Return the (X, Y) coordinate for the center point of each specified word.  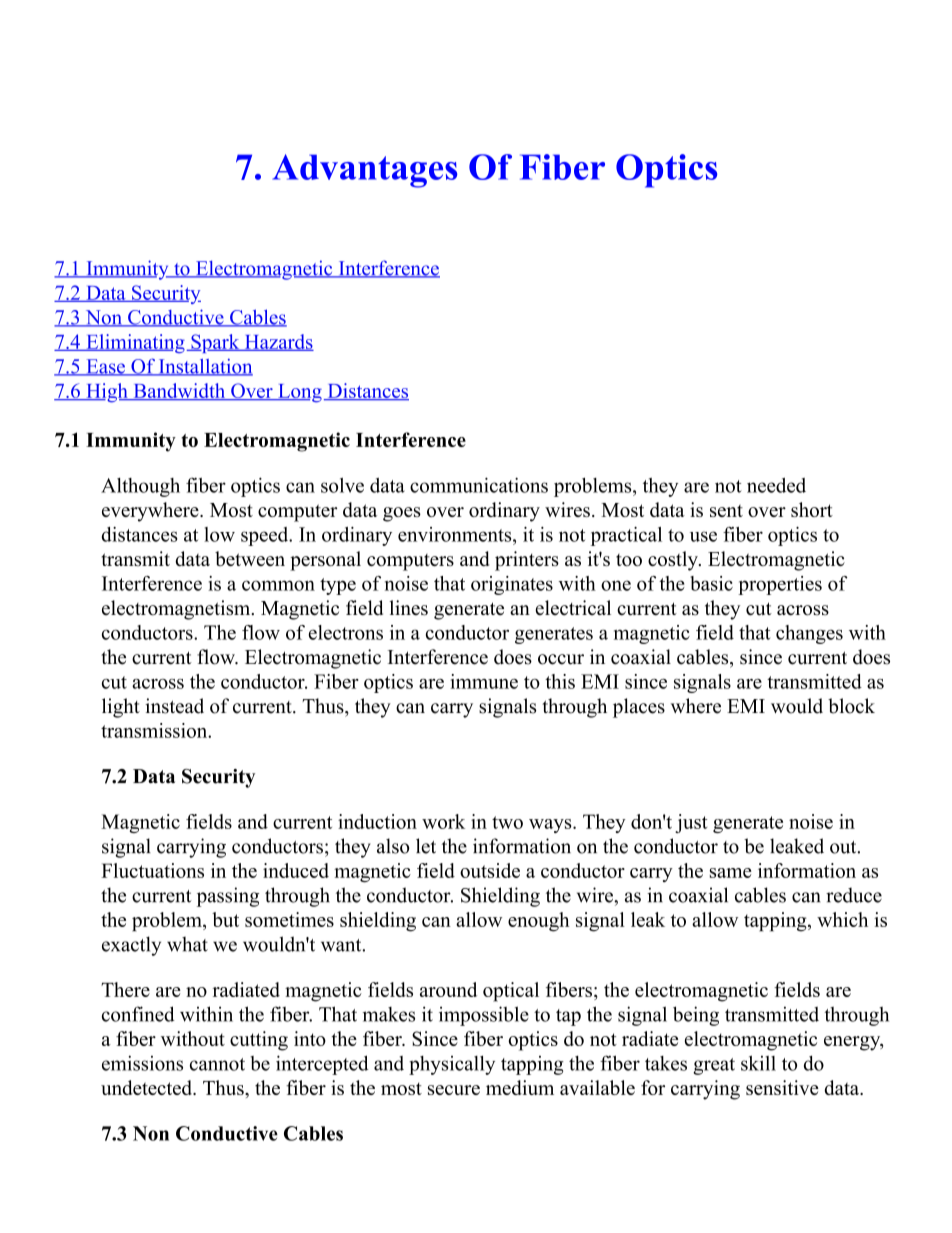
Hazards (278, 342)
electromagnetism (177, 610)
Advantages (364, 171)
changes (809, 634)
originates (512, 585)
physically (452, 1065)
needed (776, 485)
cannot (217, 1064)
